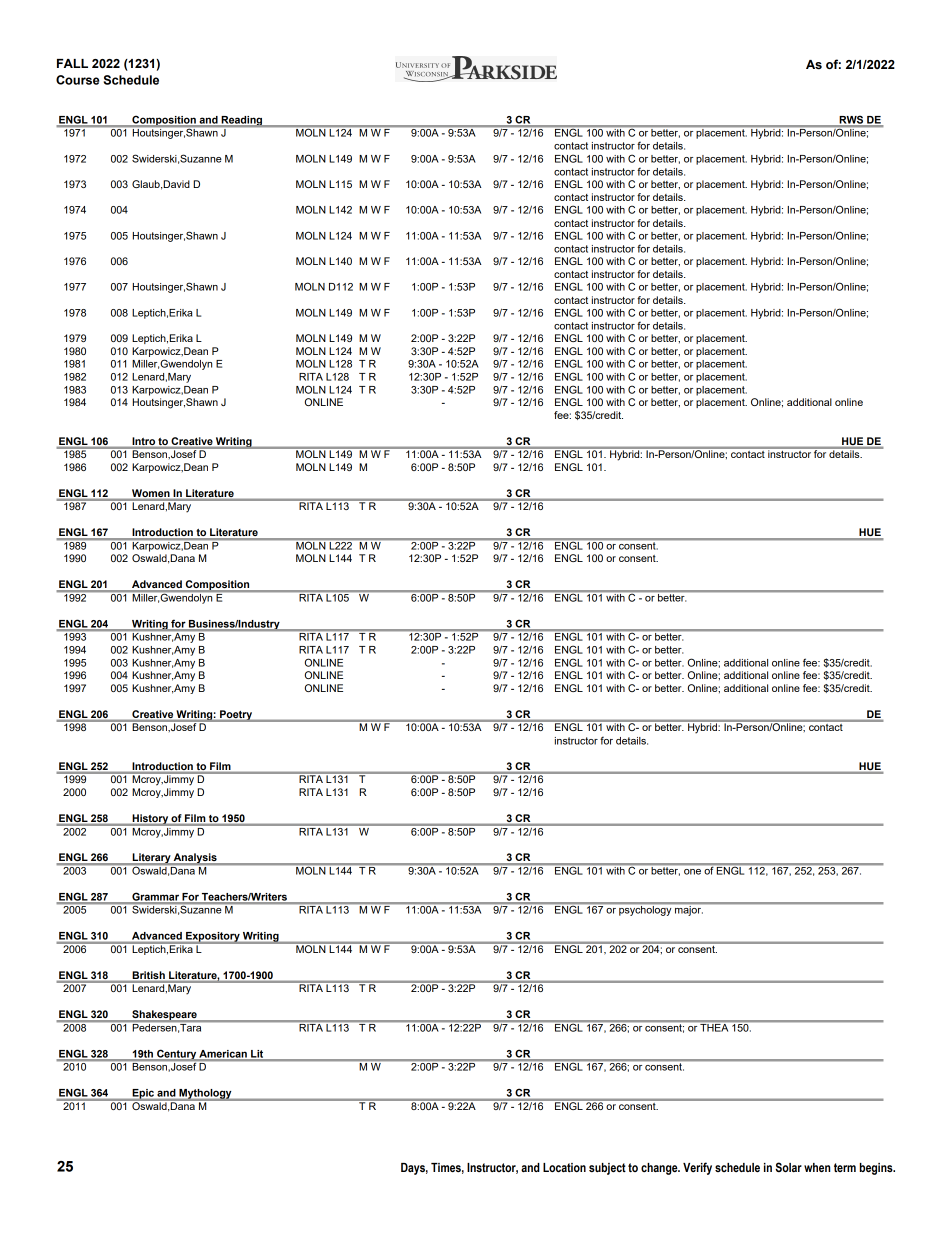 The image size is (952, 1233). I want to click on American, so click(223, 1055).
